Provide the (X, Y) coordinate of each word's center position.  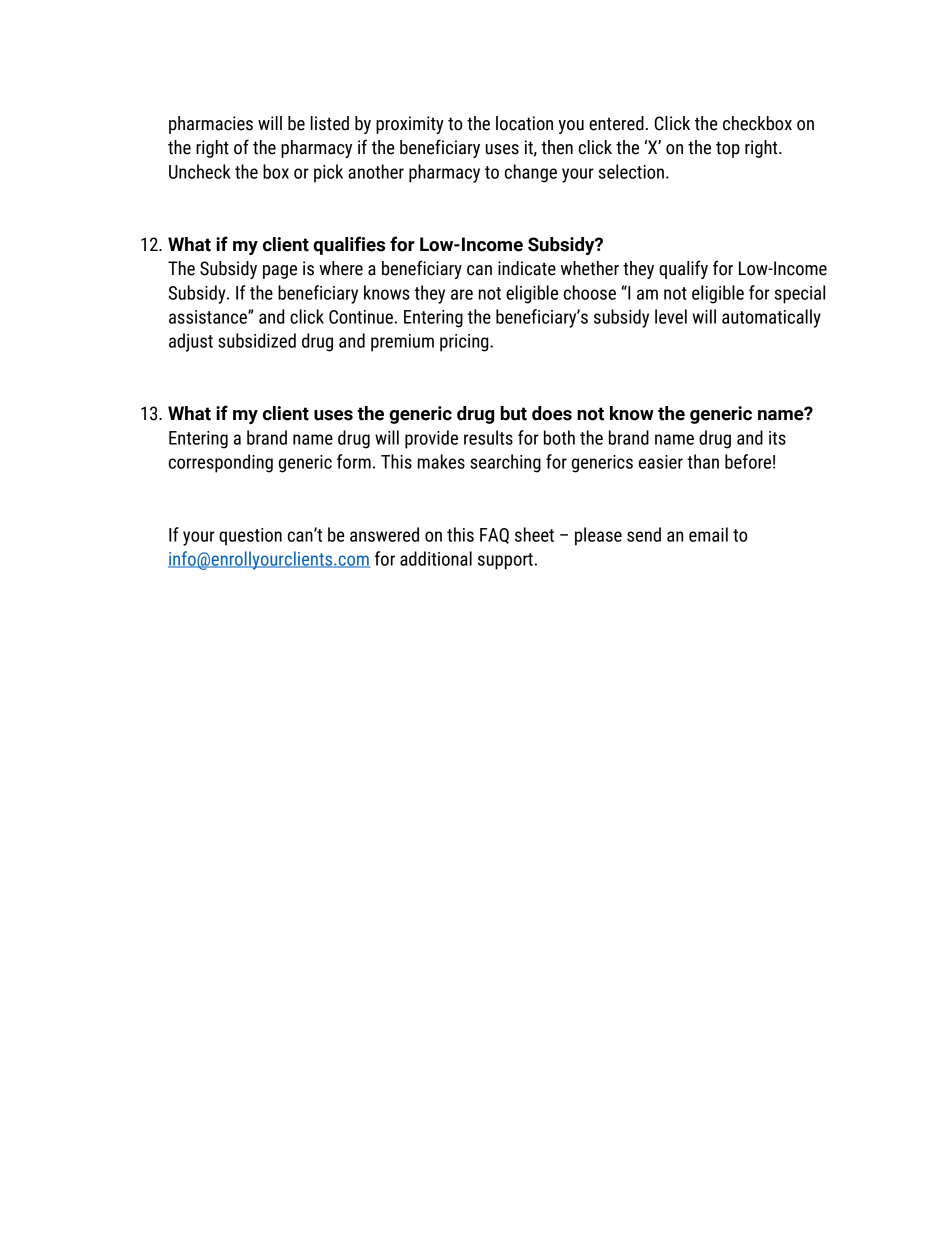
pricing (465, 343)
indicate (527, 268)
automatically (771, 318)
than (703, 461)
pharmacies (211, 125)
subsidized (257, 340)
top (728, 149)
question (250, 537)
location (524, 123)
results (488, 437)
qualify (683, 269)
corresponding (221, 463)
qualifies (349, 245)
